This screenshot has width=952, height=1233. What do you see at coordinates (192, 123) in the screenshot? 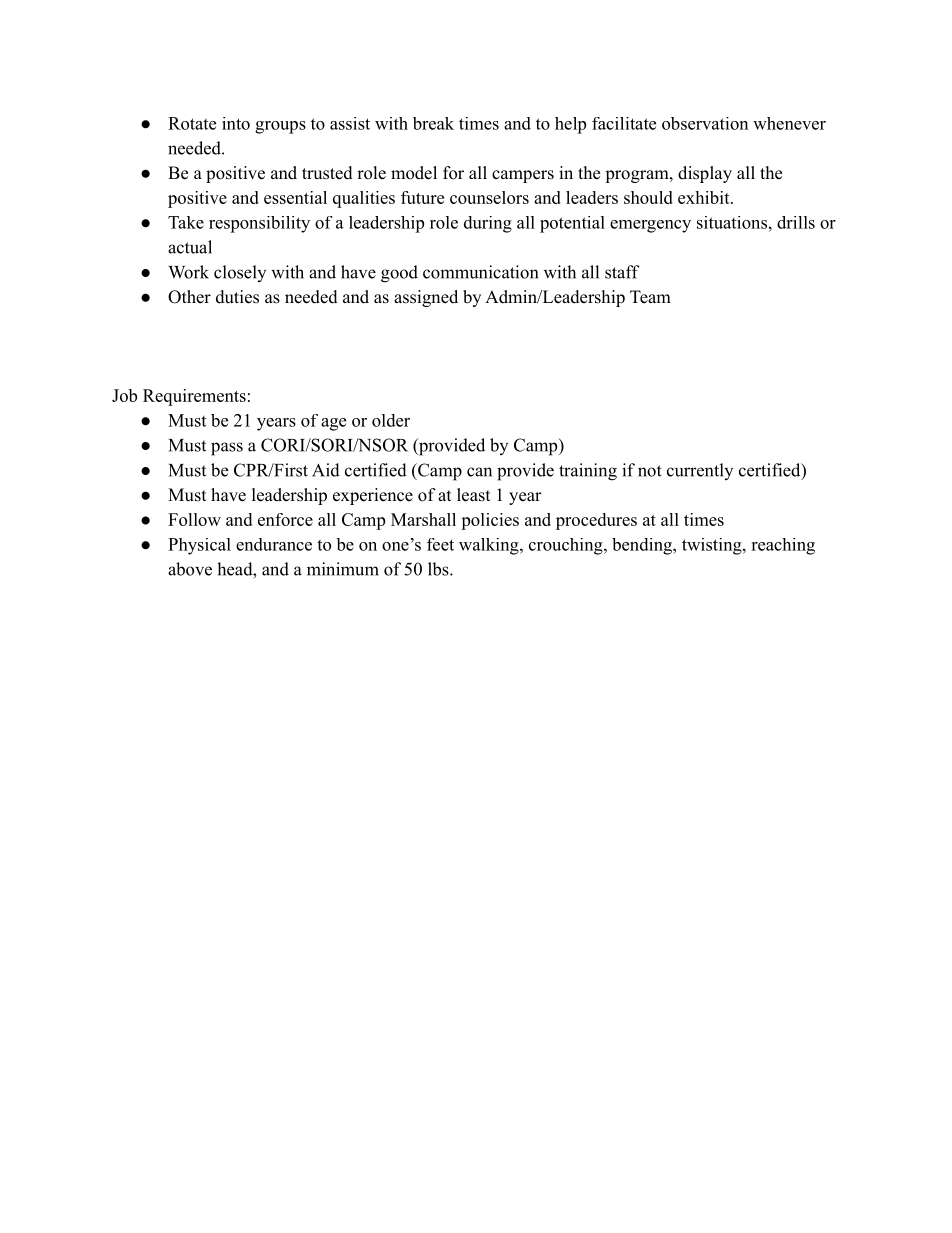
I see `Rotate` at bounding box center [192, 123].
